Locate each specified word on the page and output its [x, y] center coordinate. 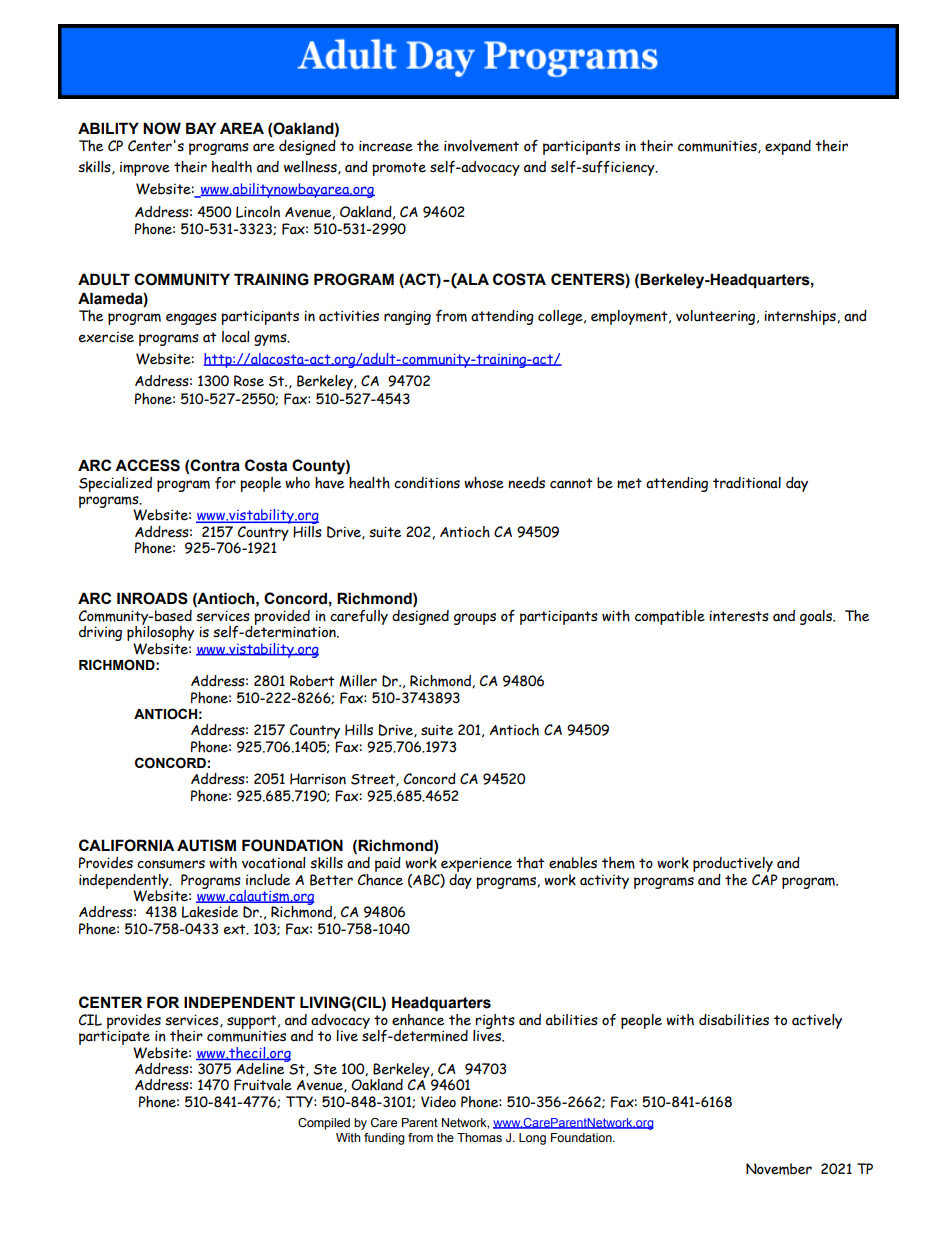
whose [484, 483]
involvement [481, 146]
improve [145, 168]
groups [475, 619]
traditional [747, 483]
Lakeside [210, 912]
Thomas [479, 1137]
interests [739, 616]
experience [475, 866]
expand [788, 147]
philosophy [160, 634]
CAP [765, 878]
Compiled [324, 1124]
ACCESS [147, 465]
